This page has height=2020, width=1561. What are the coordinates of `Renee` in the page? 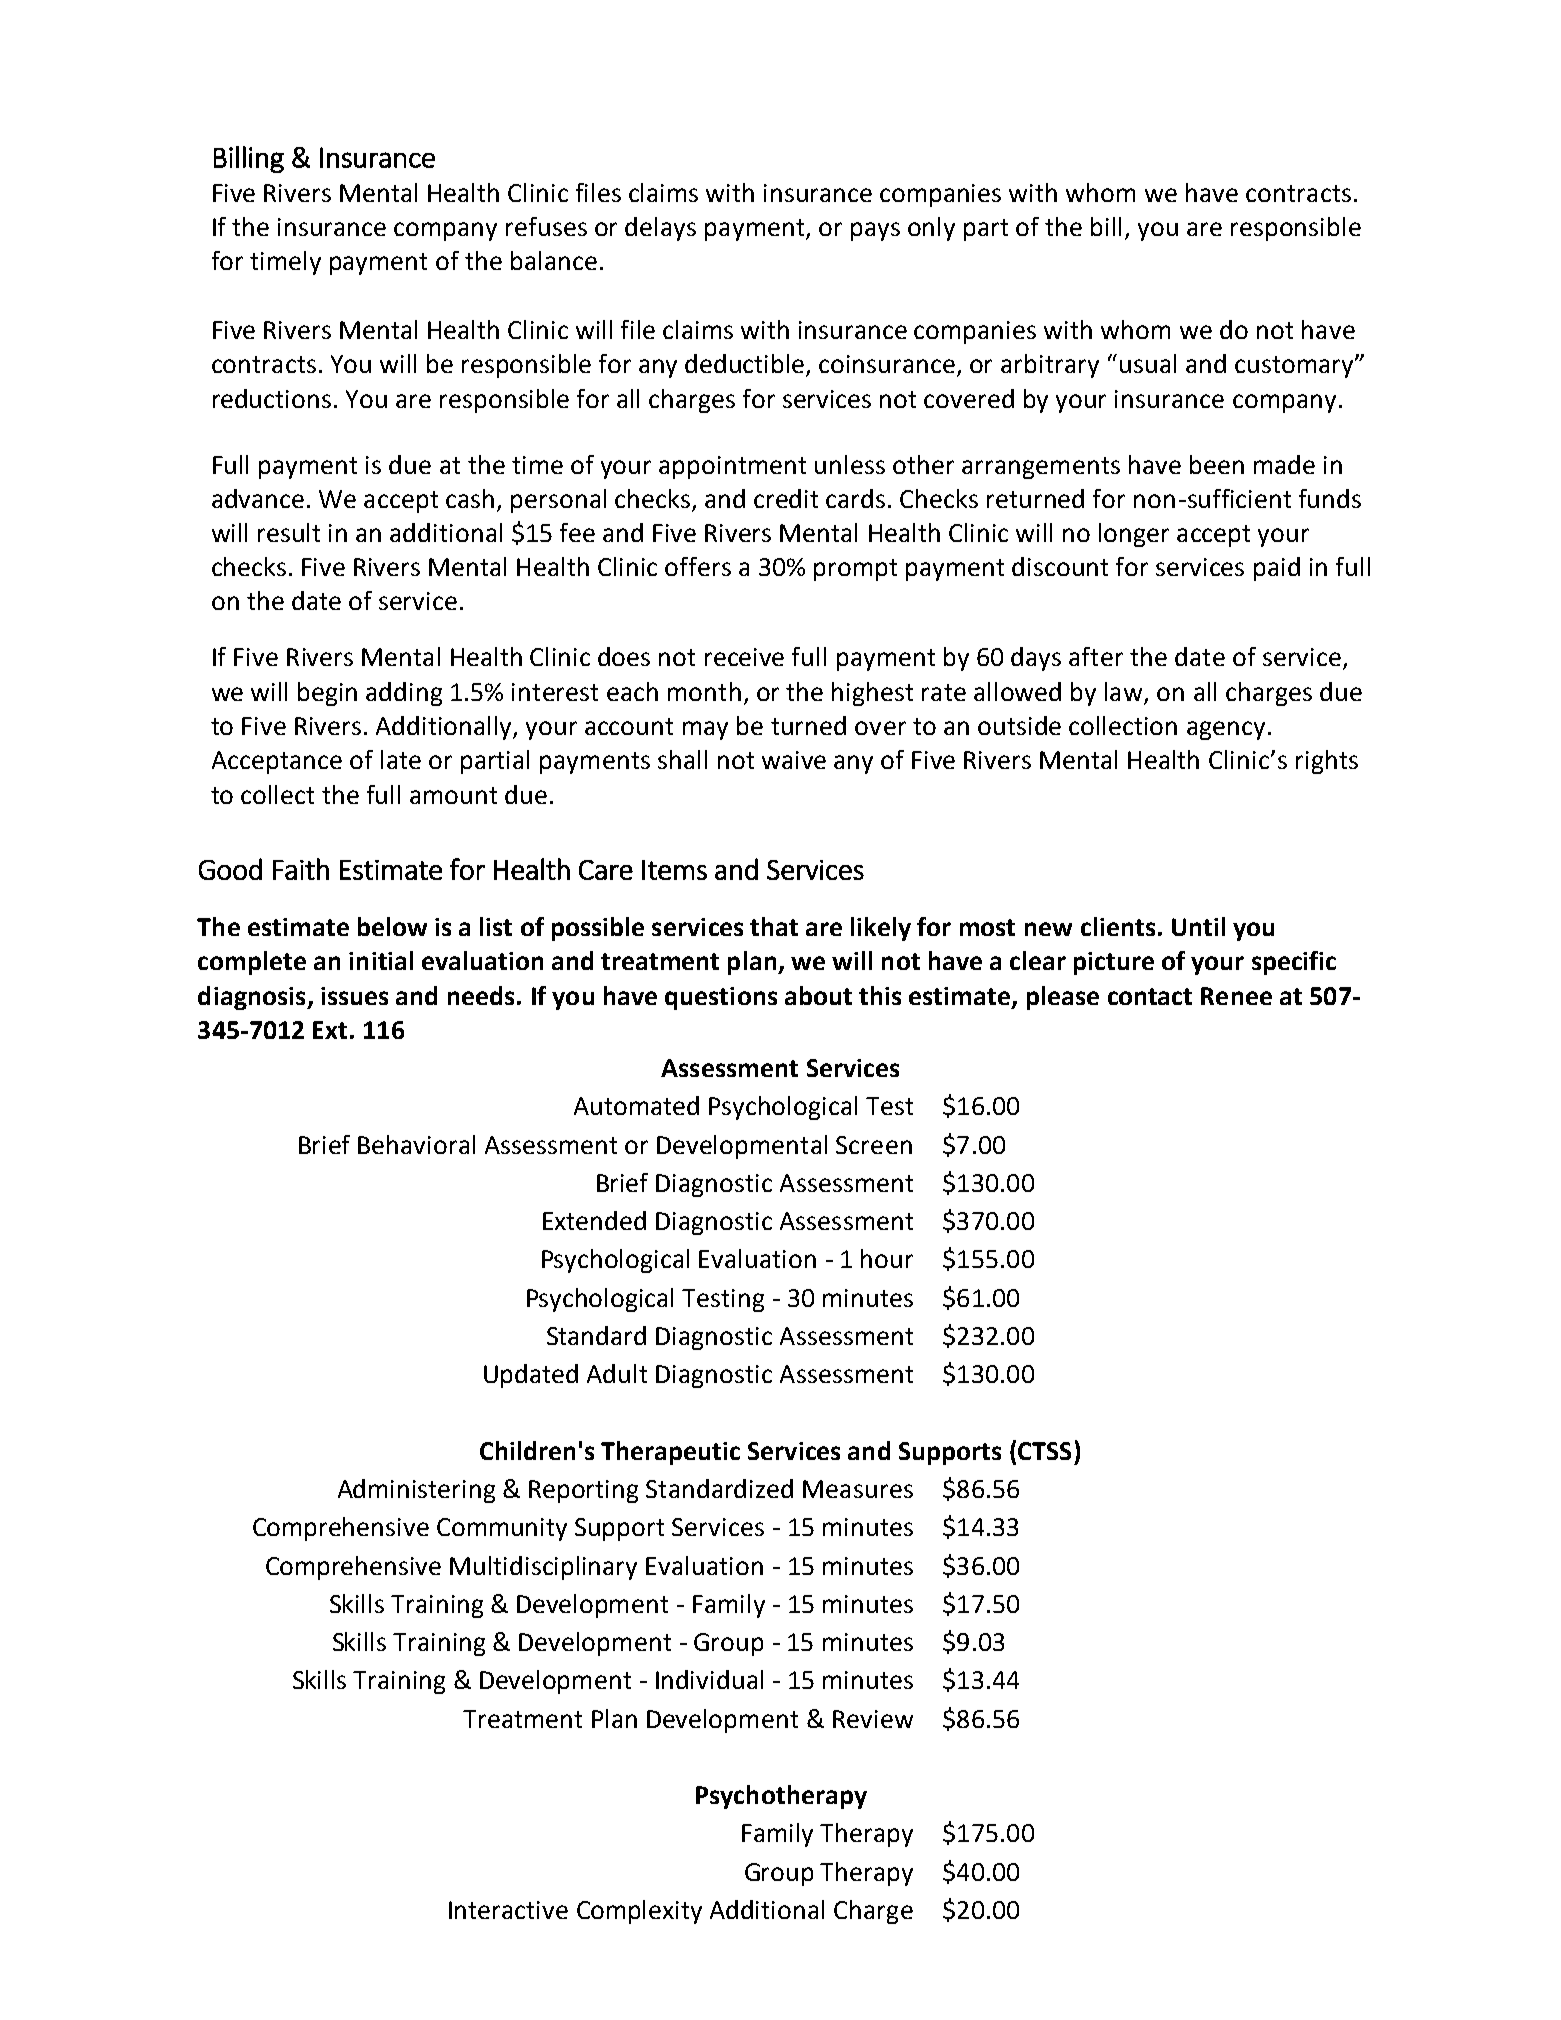 It's located at (1236, 996).
